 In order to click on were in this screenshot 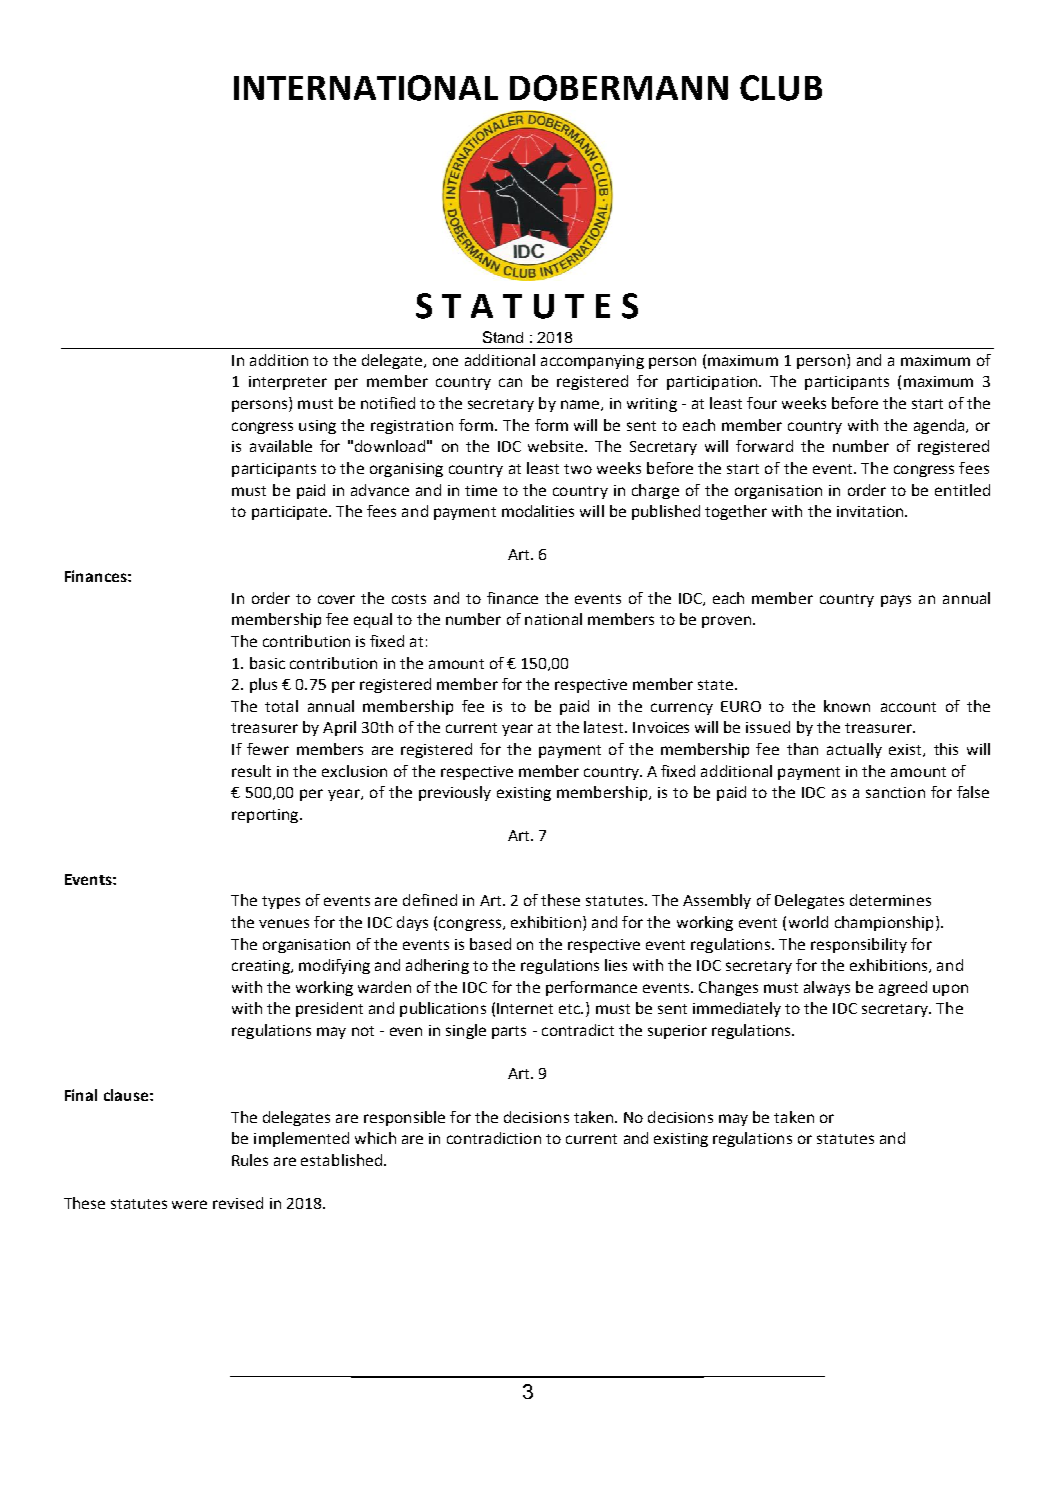, I will do `click(189, 1204)`.
